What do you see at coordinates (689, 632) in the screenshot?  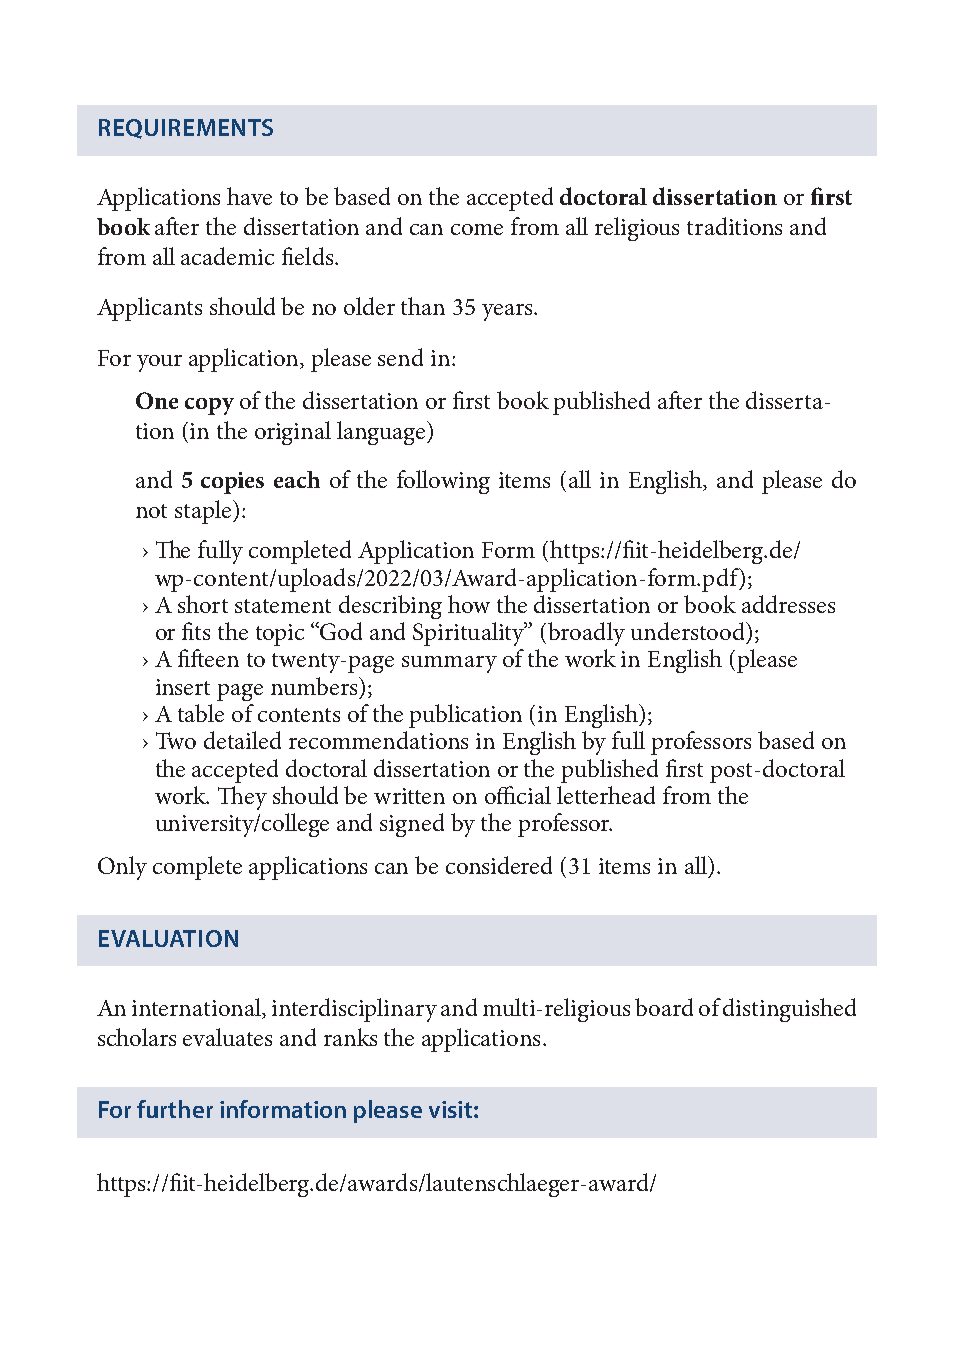 I see `understood` at bounding box center [689, 632].
